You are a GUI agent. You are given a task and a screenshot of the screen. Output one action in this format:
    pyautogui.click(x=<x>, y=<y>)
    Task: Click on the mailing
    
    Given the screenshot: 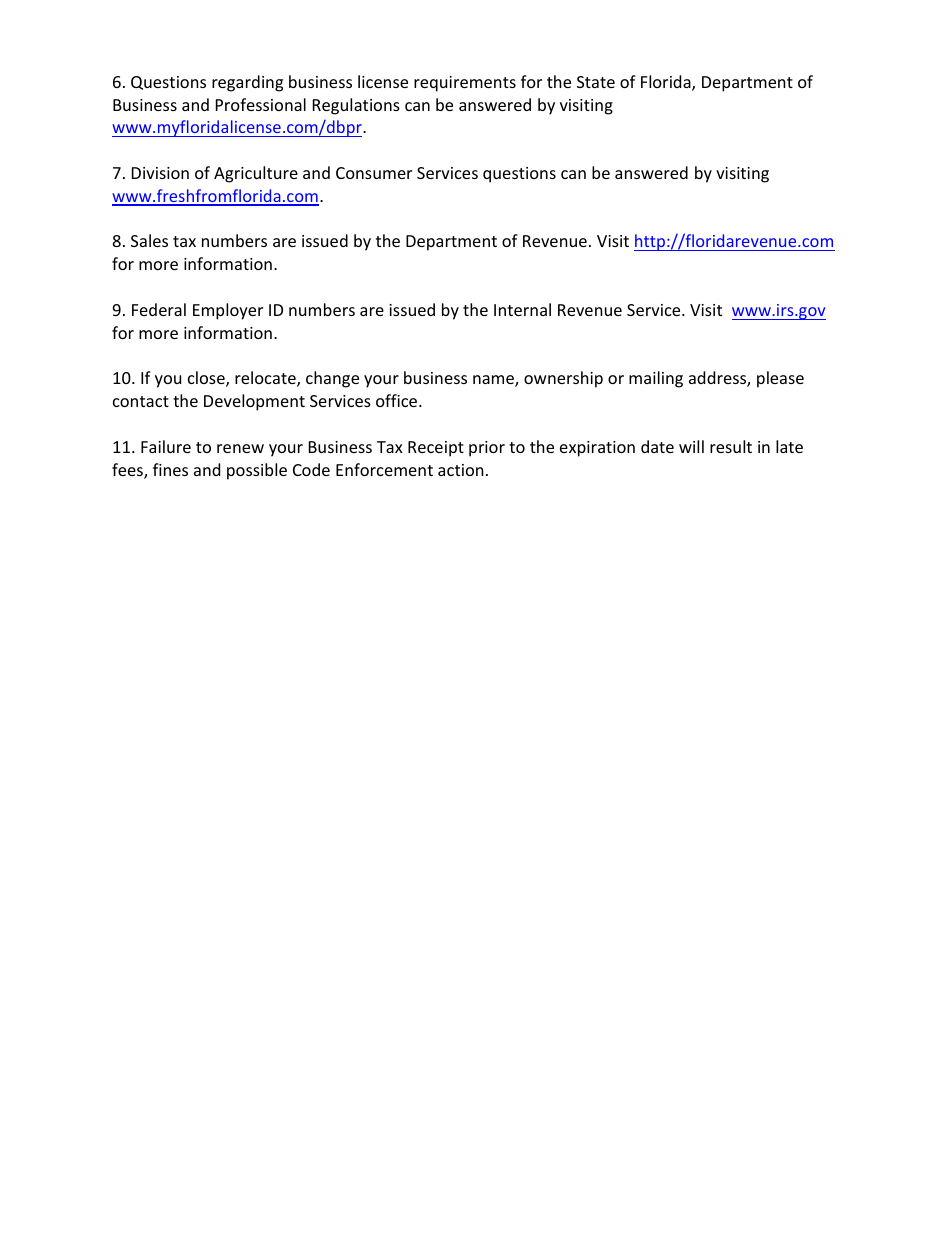 What is the action you would take?
    pyautogui.click(x=656, y=379)
